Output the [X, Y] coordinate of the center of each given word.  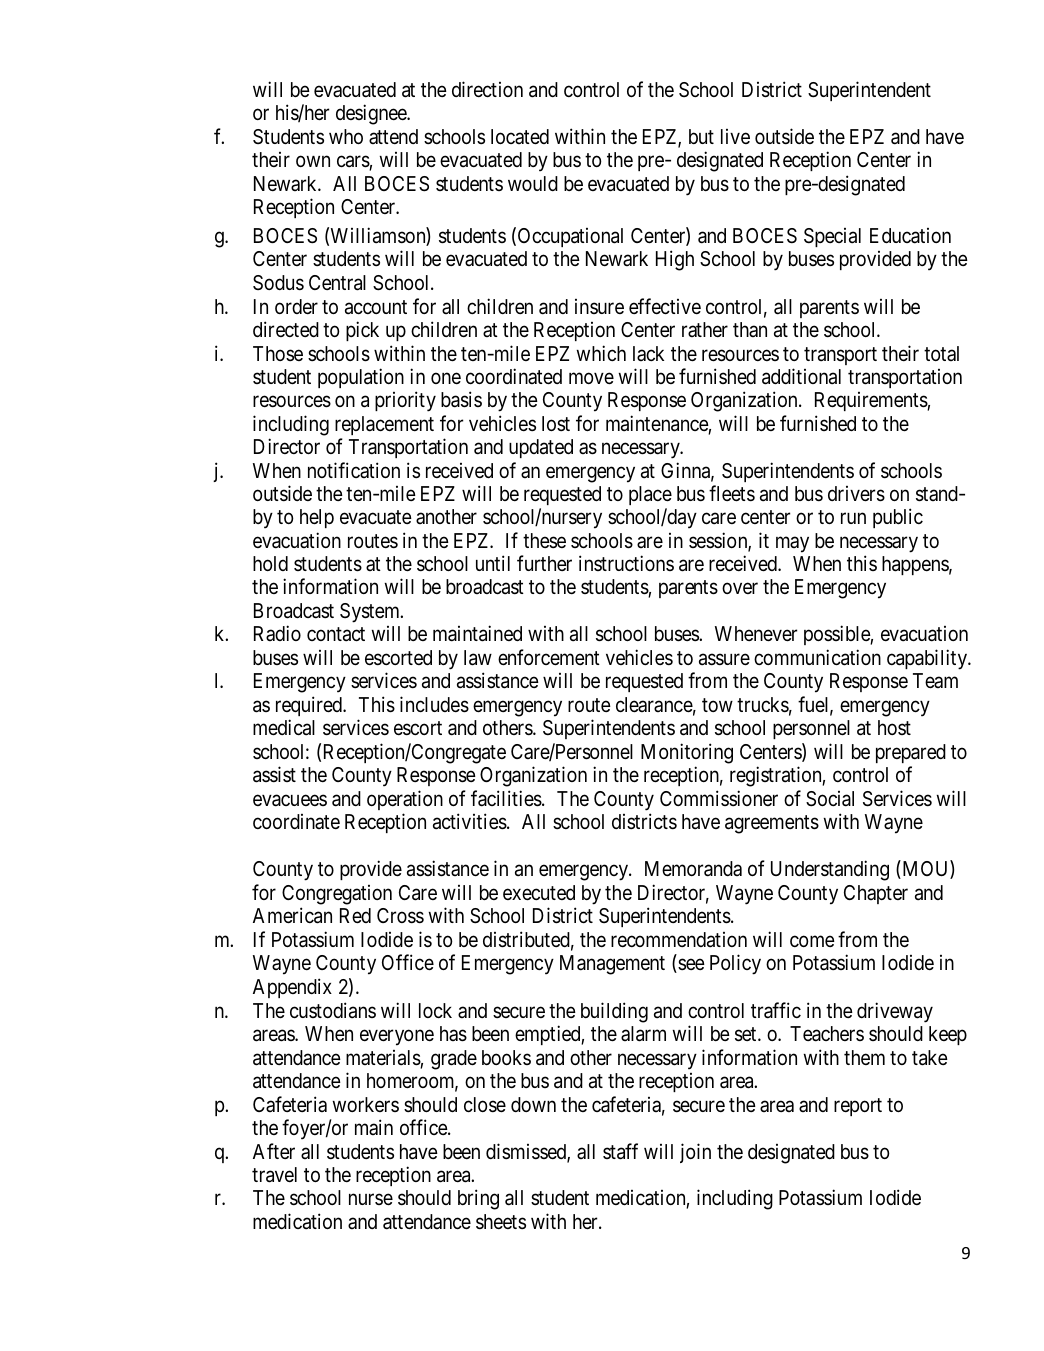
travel [274, 1175]
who [346, 136]
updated [541, 448]
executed [539, 893]
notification [354, 470]
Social [830, 799]
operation [405, 800]
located [520, 137]
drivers [856, 494]
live [735, 136]
